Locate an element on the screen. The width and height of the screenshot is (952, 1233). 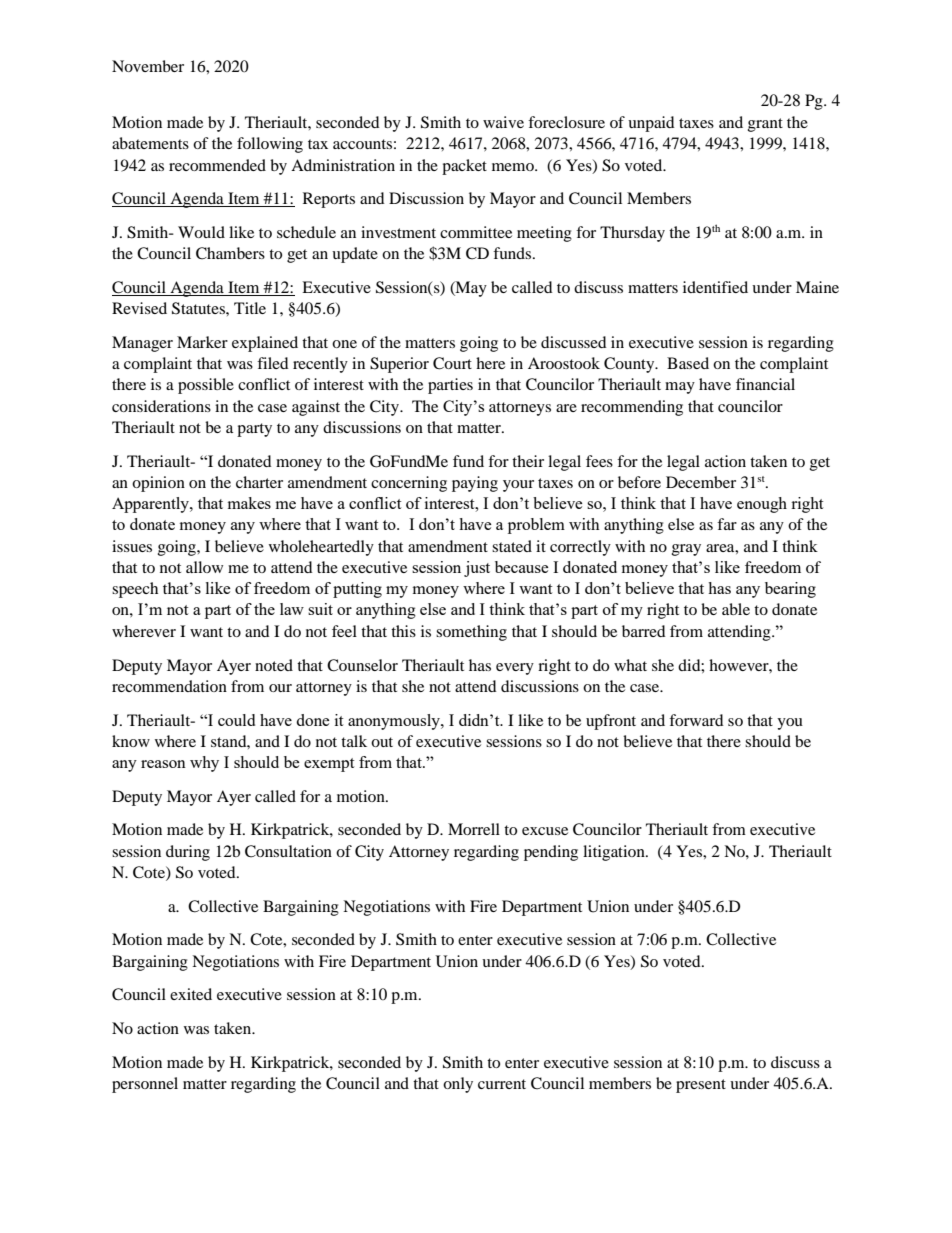
grant is located at coordinates (765, 125).
